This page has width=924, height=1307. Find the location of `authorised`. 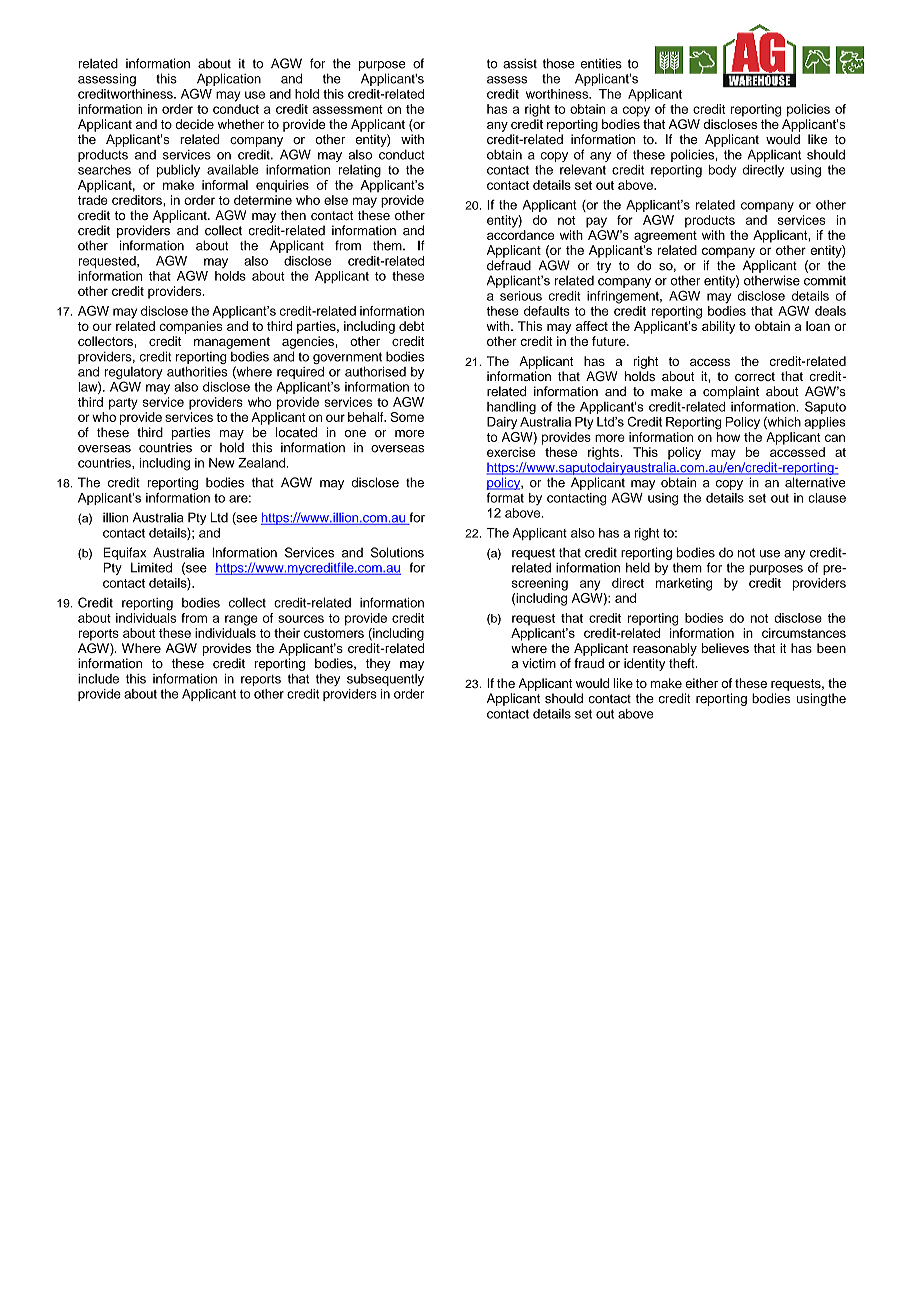

authorised is located at coordinates (375, 372).
